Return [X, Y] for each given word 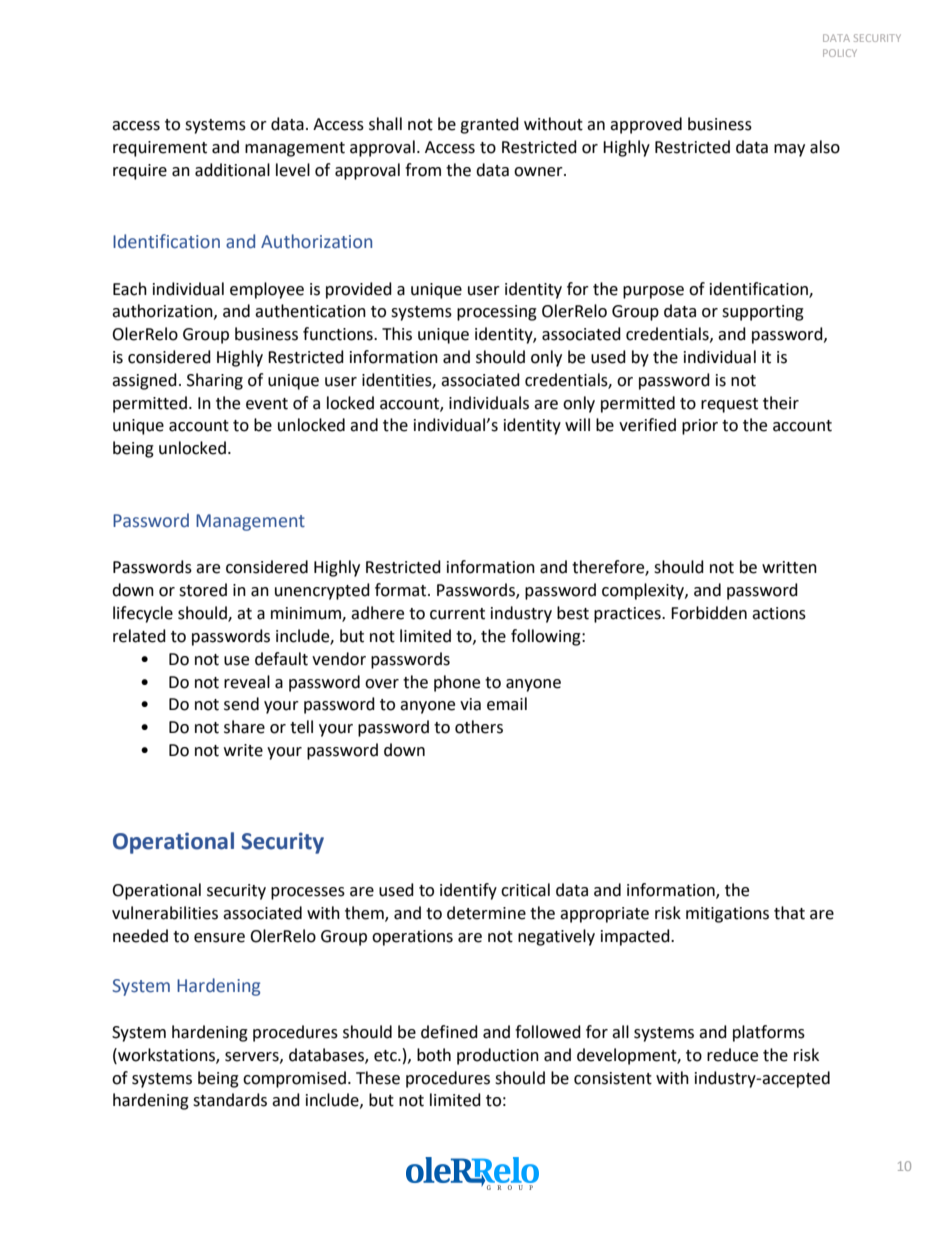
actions [779, 613]
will [577, 424]
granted [489, 125]
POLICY [840, 53]
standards [230, 1100]
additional [232, 170]
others [479, 727]
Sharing [215, 381]
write [243, 750]
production [498, 1056]
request [729, 405]
